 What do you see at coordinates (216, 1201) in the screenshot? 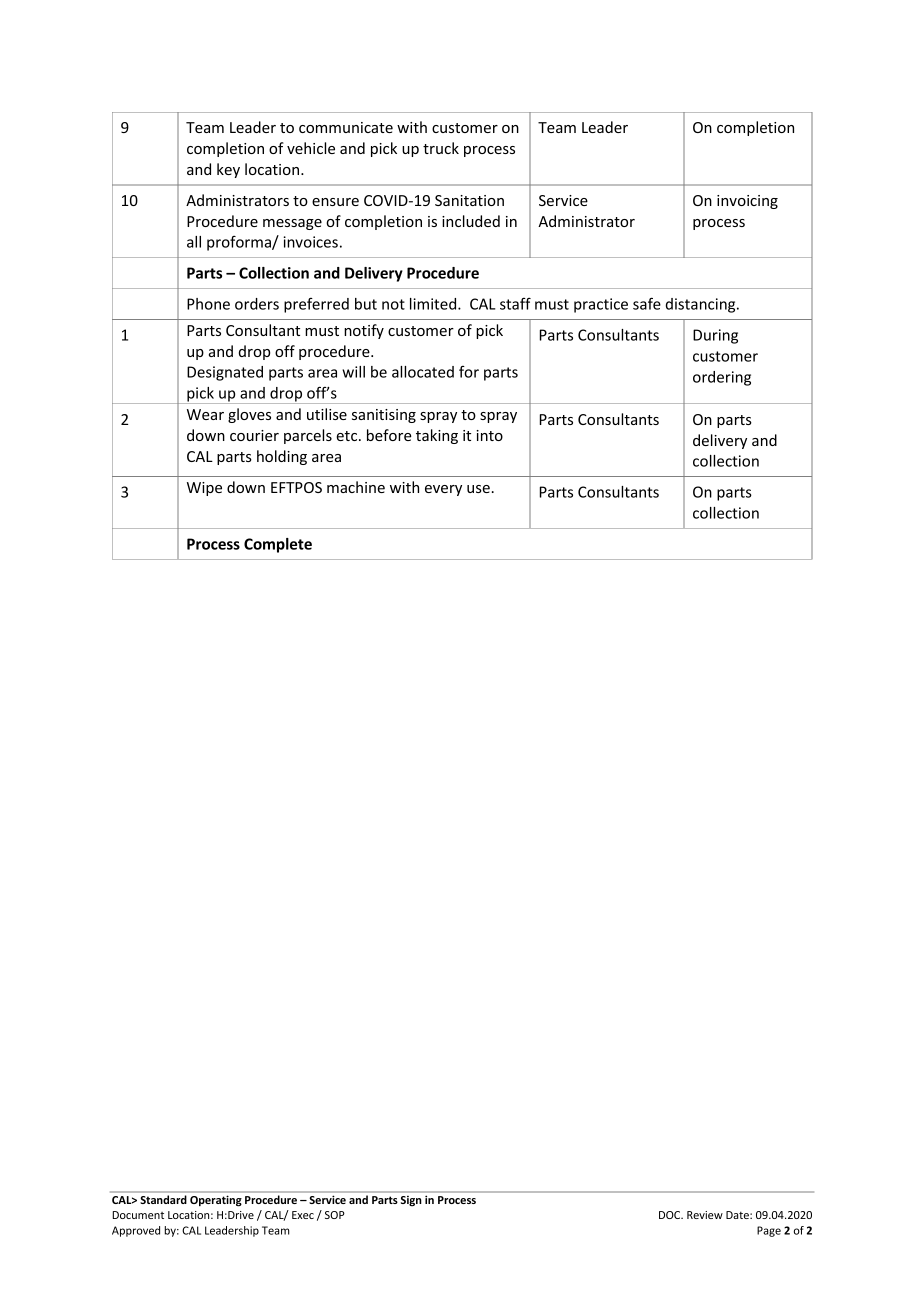
I see `Operating` at bounding box center [216, 1201].
